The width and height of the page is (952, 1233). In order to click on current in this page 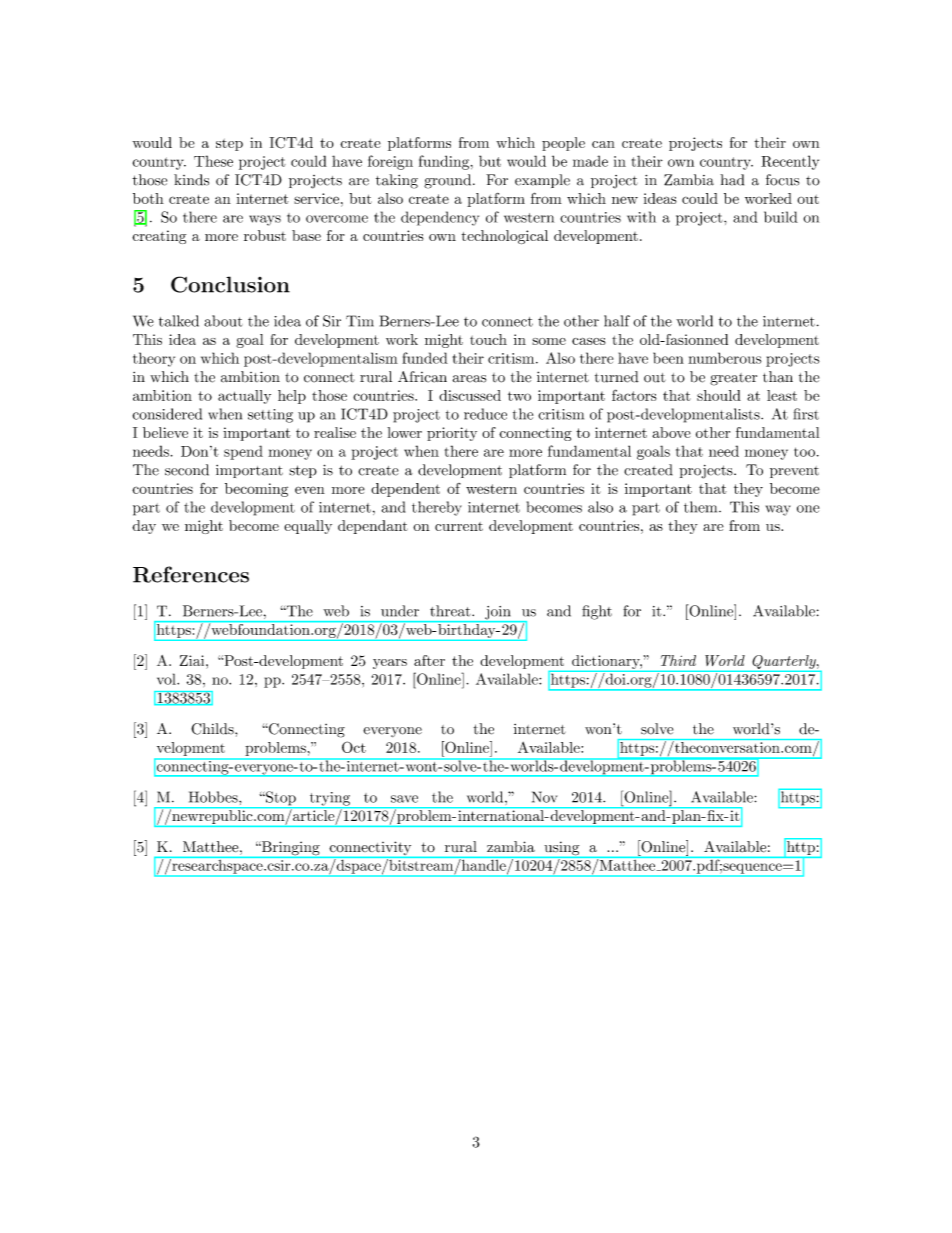, I will do `click(459, 526)`.
